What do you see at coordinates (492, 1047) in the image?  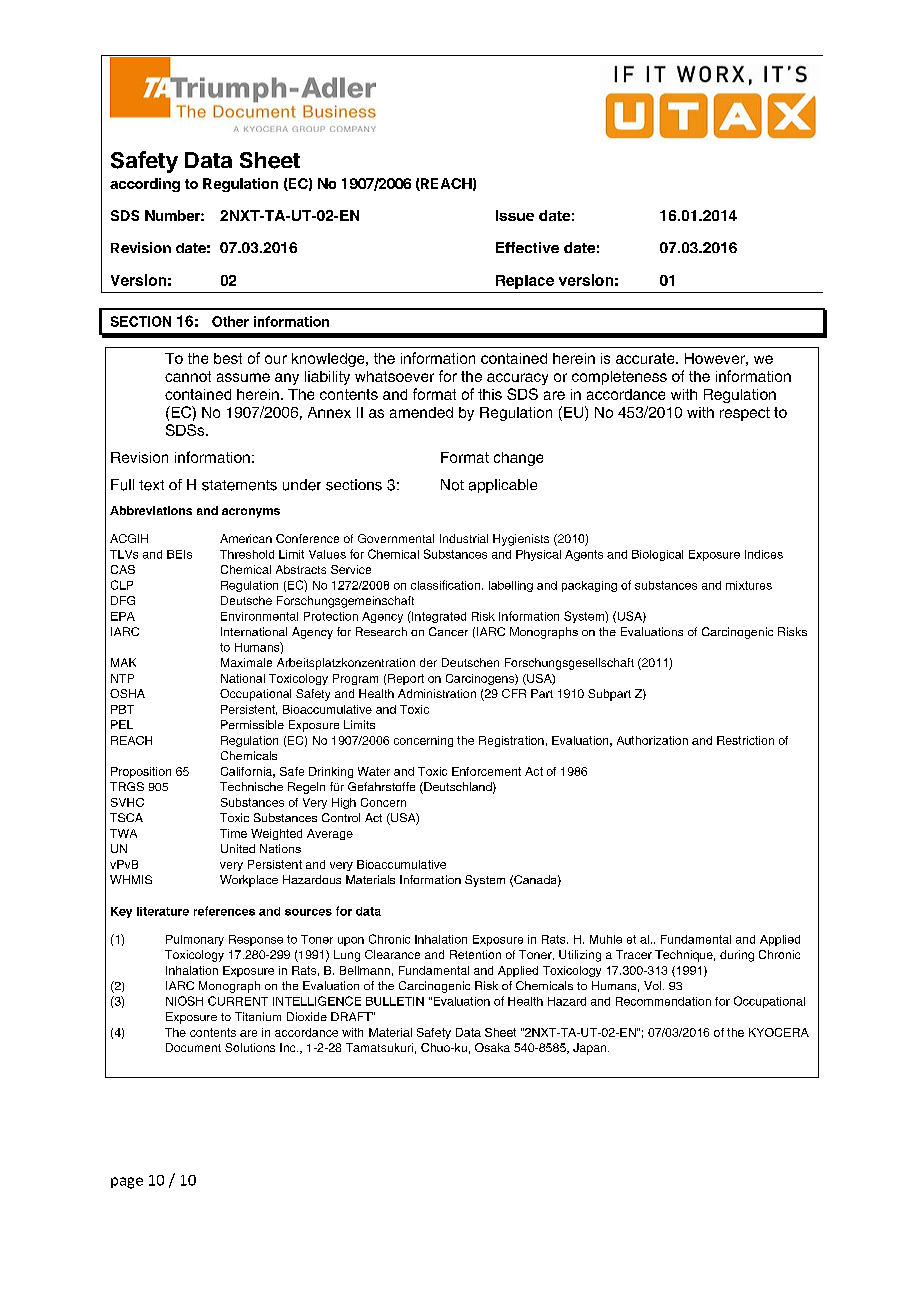 I see `Osaka` at bounding box center [492, 1047].
